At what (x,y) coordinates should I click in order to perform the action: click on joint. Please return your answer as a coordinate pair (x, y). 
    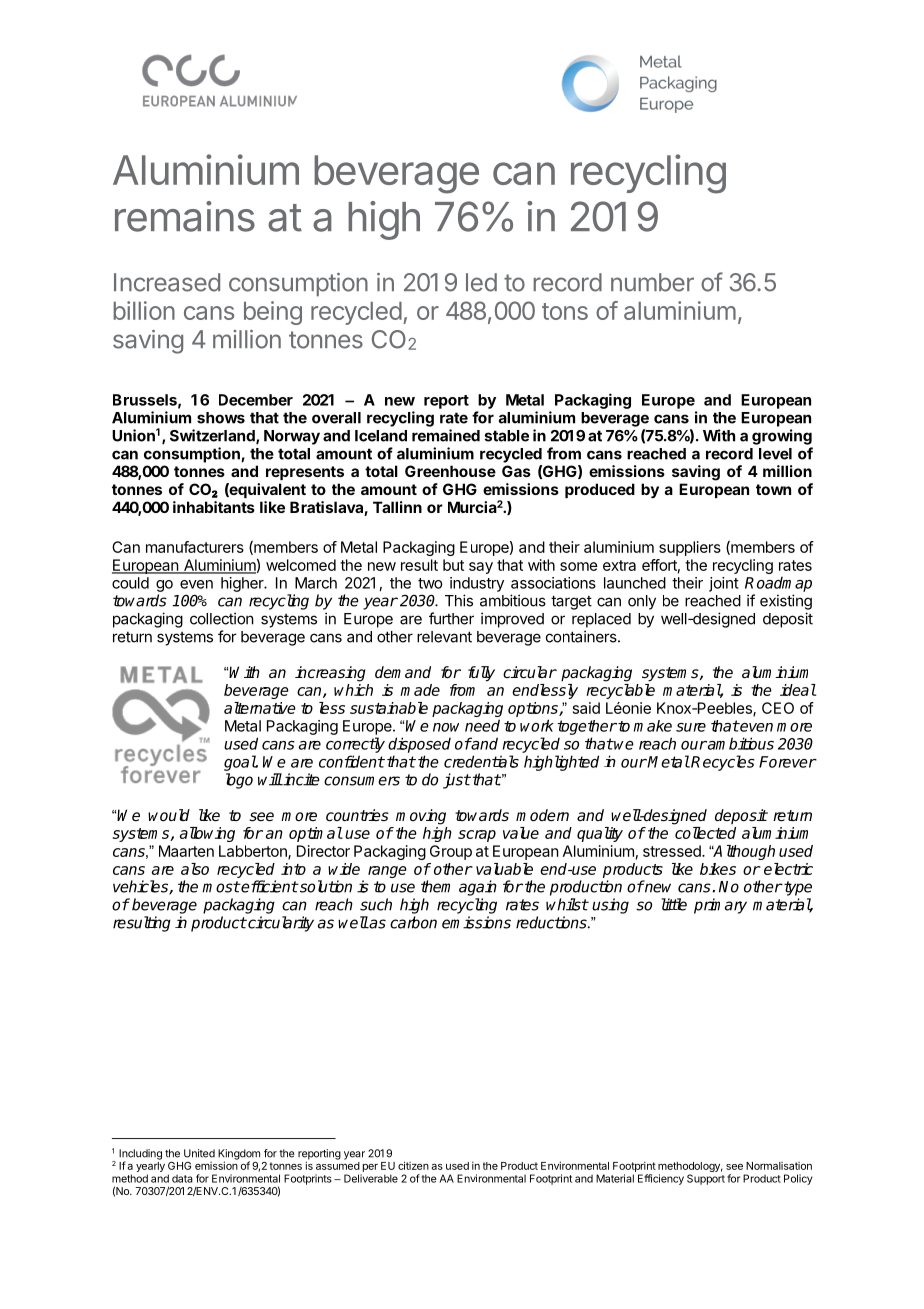
    Looking at the image, I should click on (724, 584).
